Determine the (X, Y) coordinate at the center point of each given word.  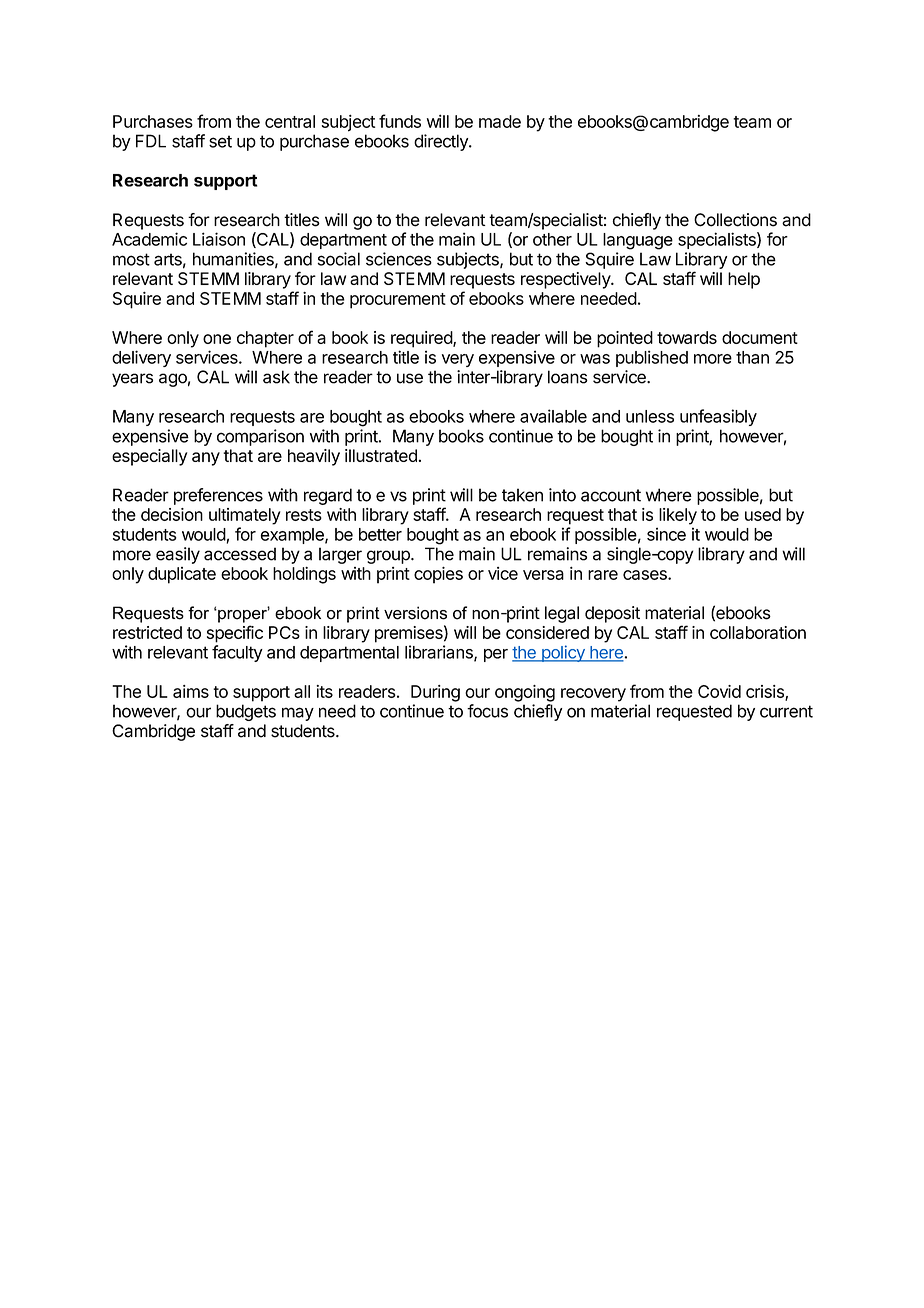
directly (442, 142)
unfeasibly (718, 417)
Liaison (219, 239)
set (220, 141)
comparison (260, 437)
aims (191, 691)
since (666, 534)
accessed (240, 554)
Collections (735, 220)
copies (438, 575)
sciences (399, 259)
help (744, 280)
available (553, 416)
